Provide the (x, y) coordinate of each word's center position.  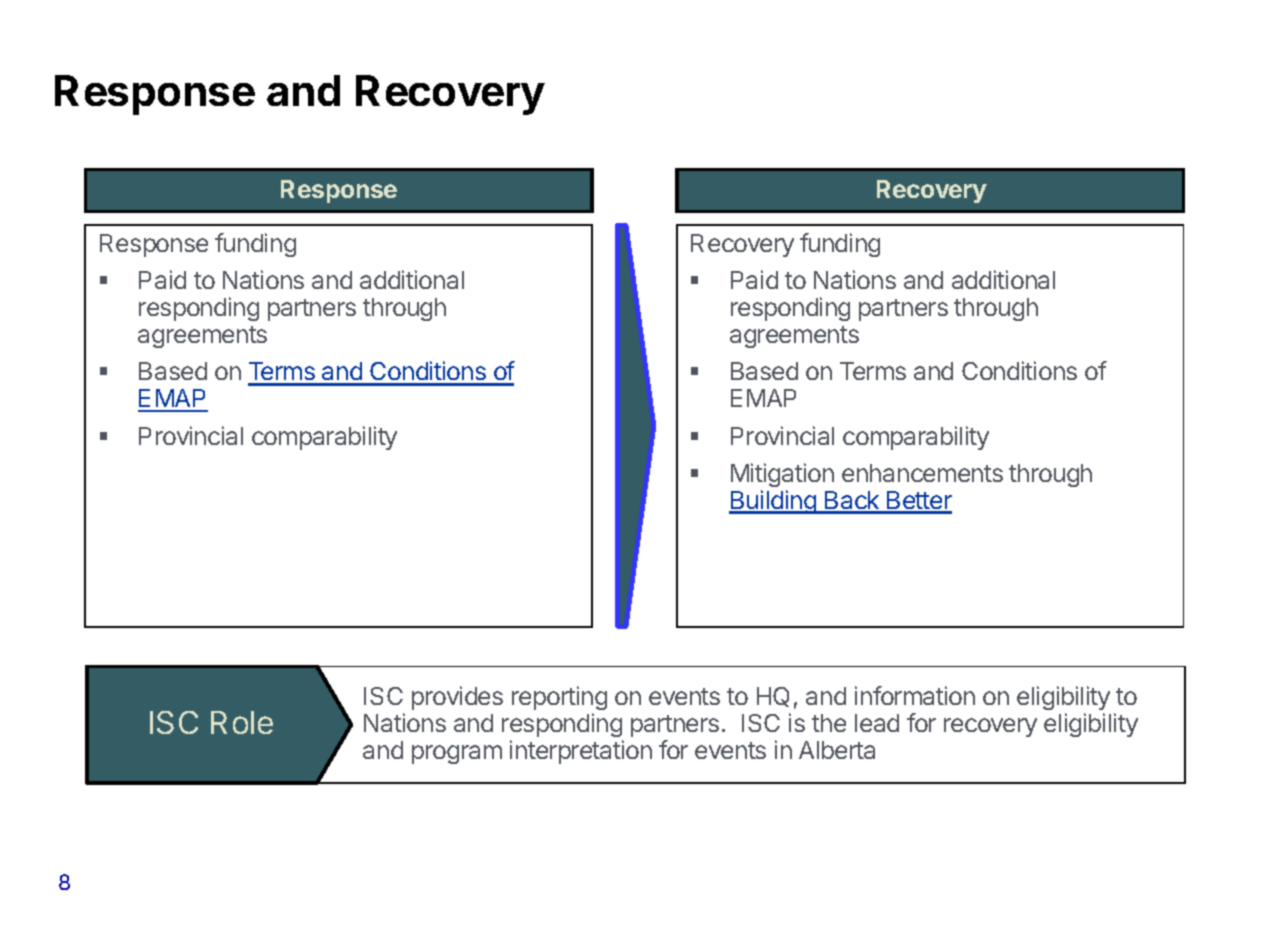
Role (242, 722)
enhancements (922, 473)
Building (773, 502)
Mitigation (782, 477)
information (915, 695)
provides (457, 698)
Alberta (837, 750)
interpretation (581, 752)
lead (877, 723)
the (829, 723)
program (457, 754)
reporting (559, 700)
